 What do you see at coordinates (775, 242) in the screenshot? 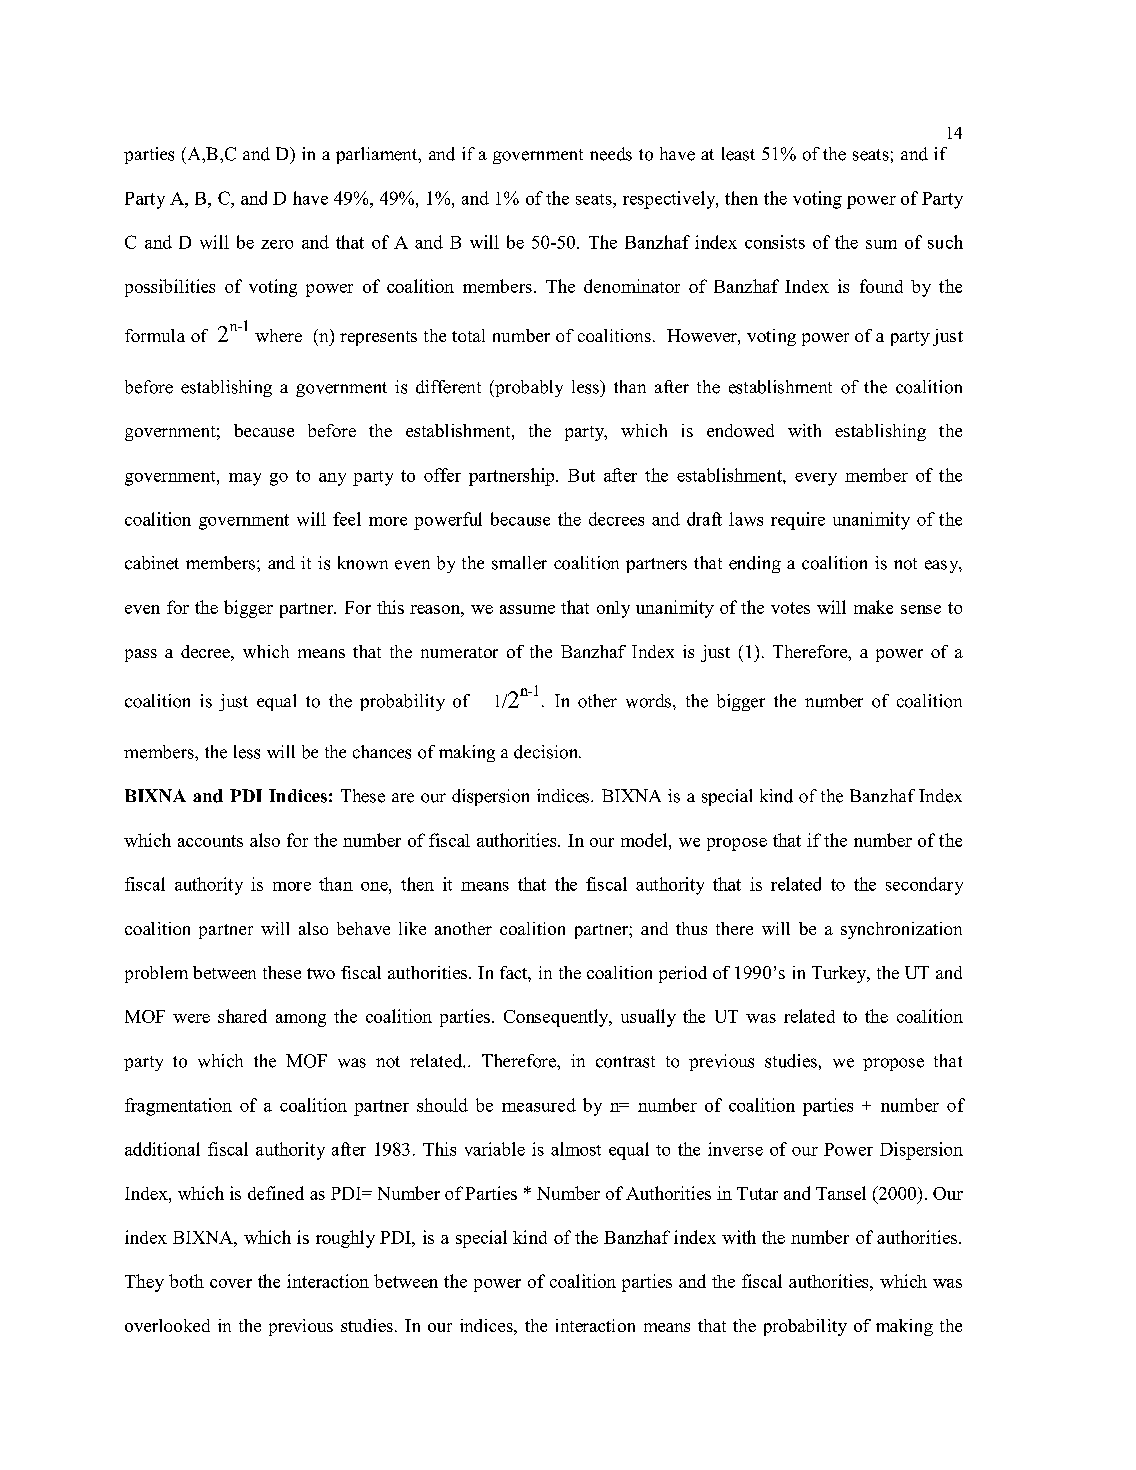
I see `consists` at bounding box center [775, 242].
